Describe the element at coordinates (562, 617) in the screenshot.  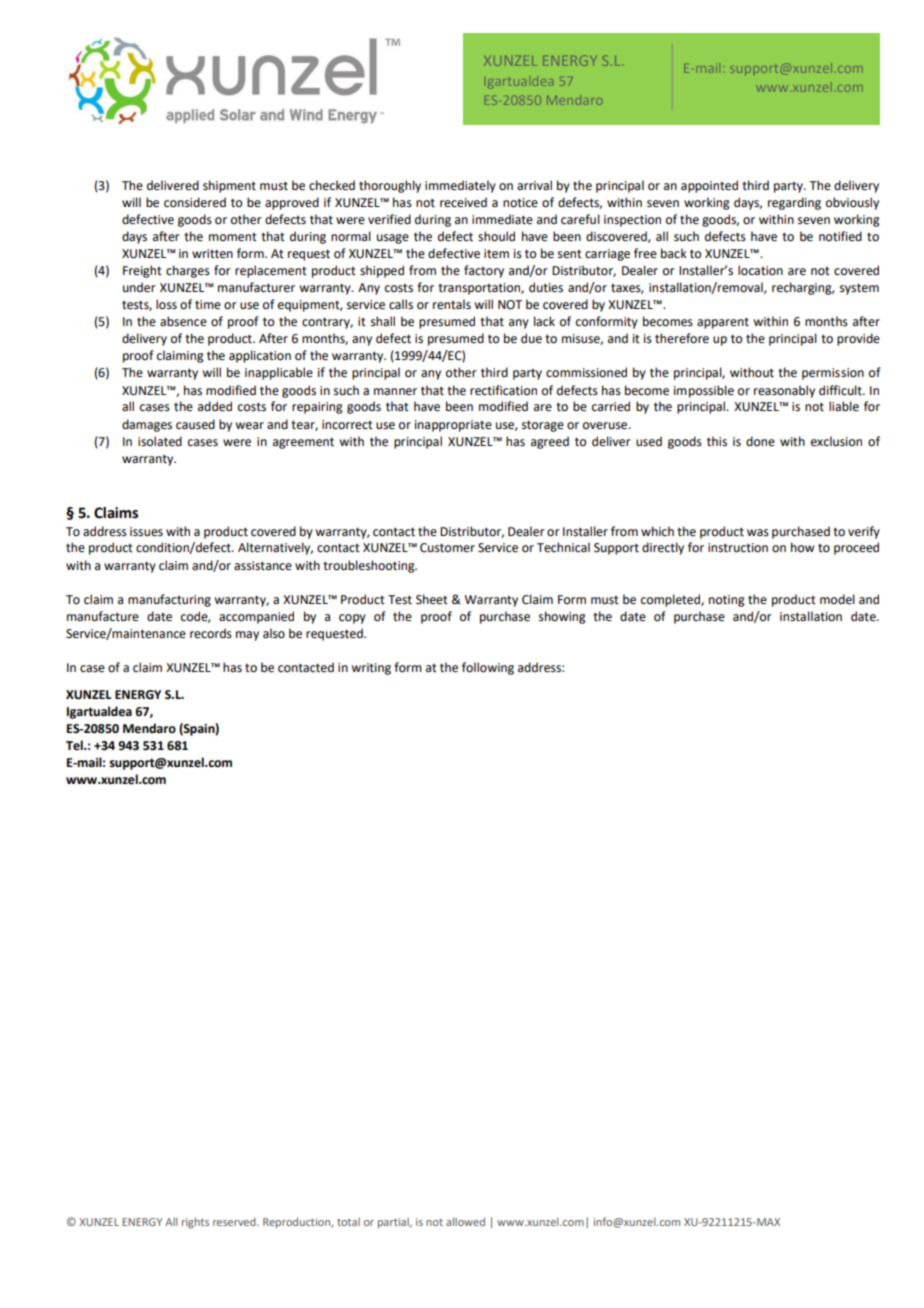
I see `showing` at that location.
